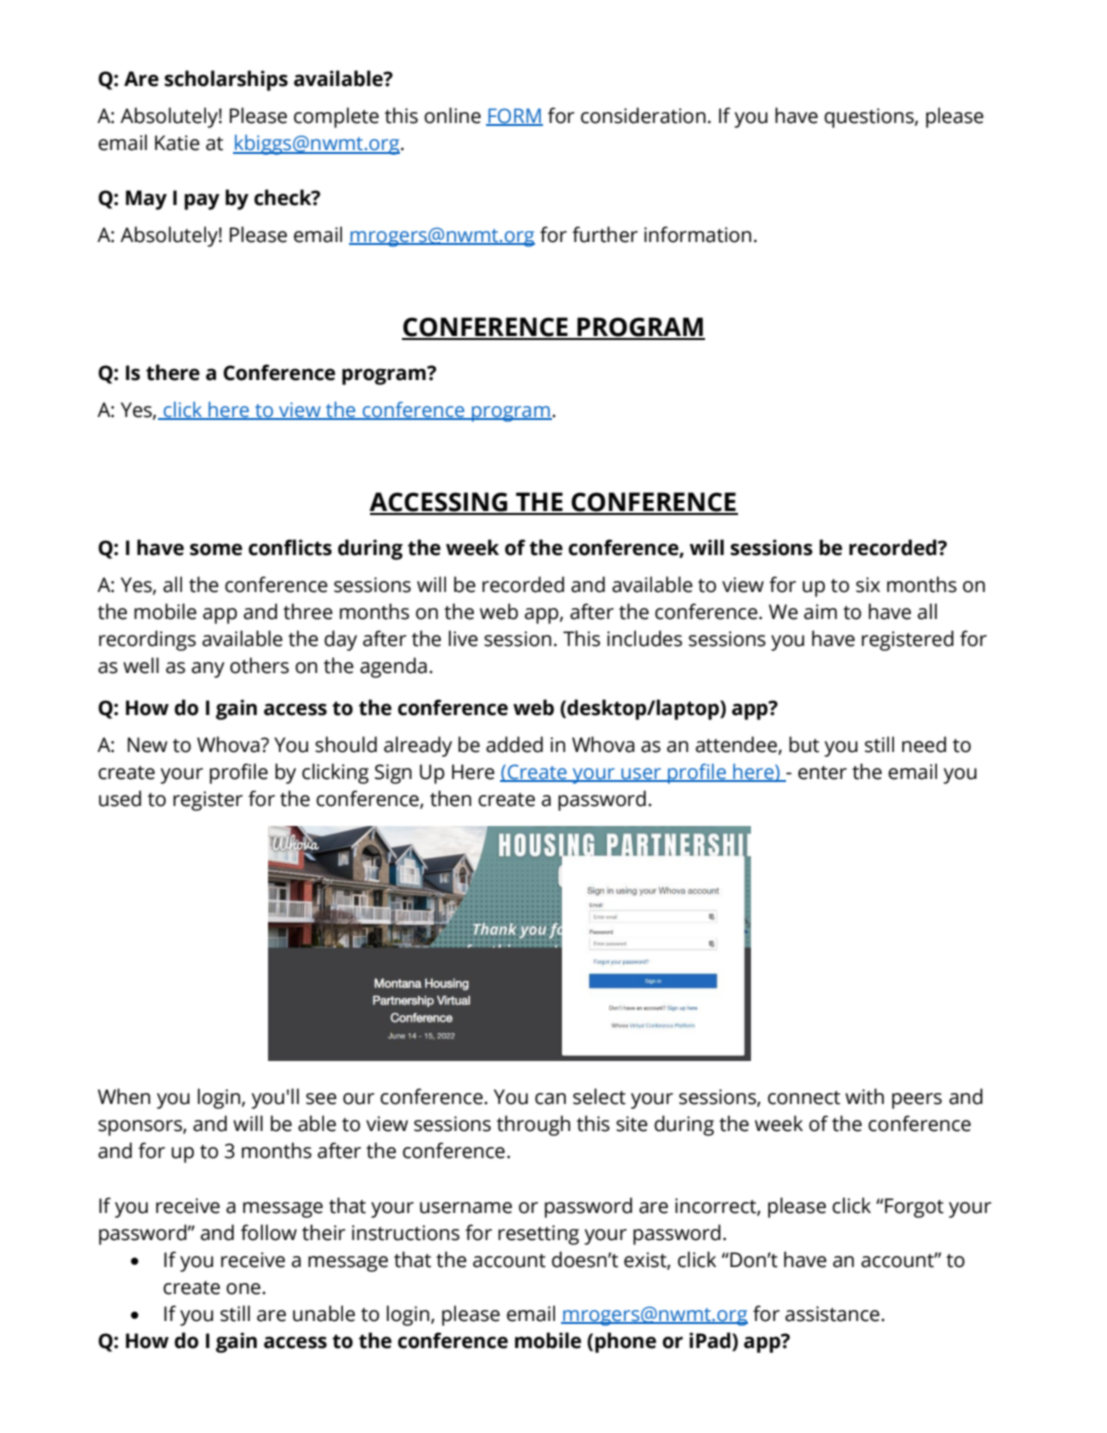 Image resolution: width=1107 pixels, height=1433 pixels. Describe the element at coordinates (463, 638) in the page. I see `live` at that location.
